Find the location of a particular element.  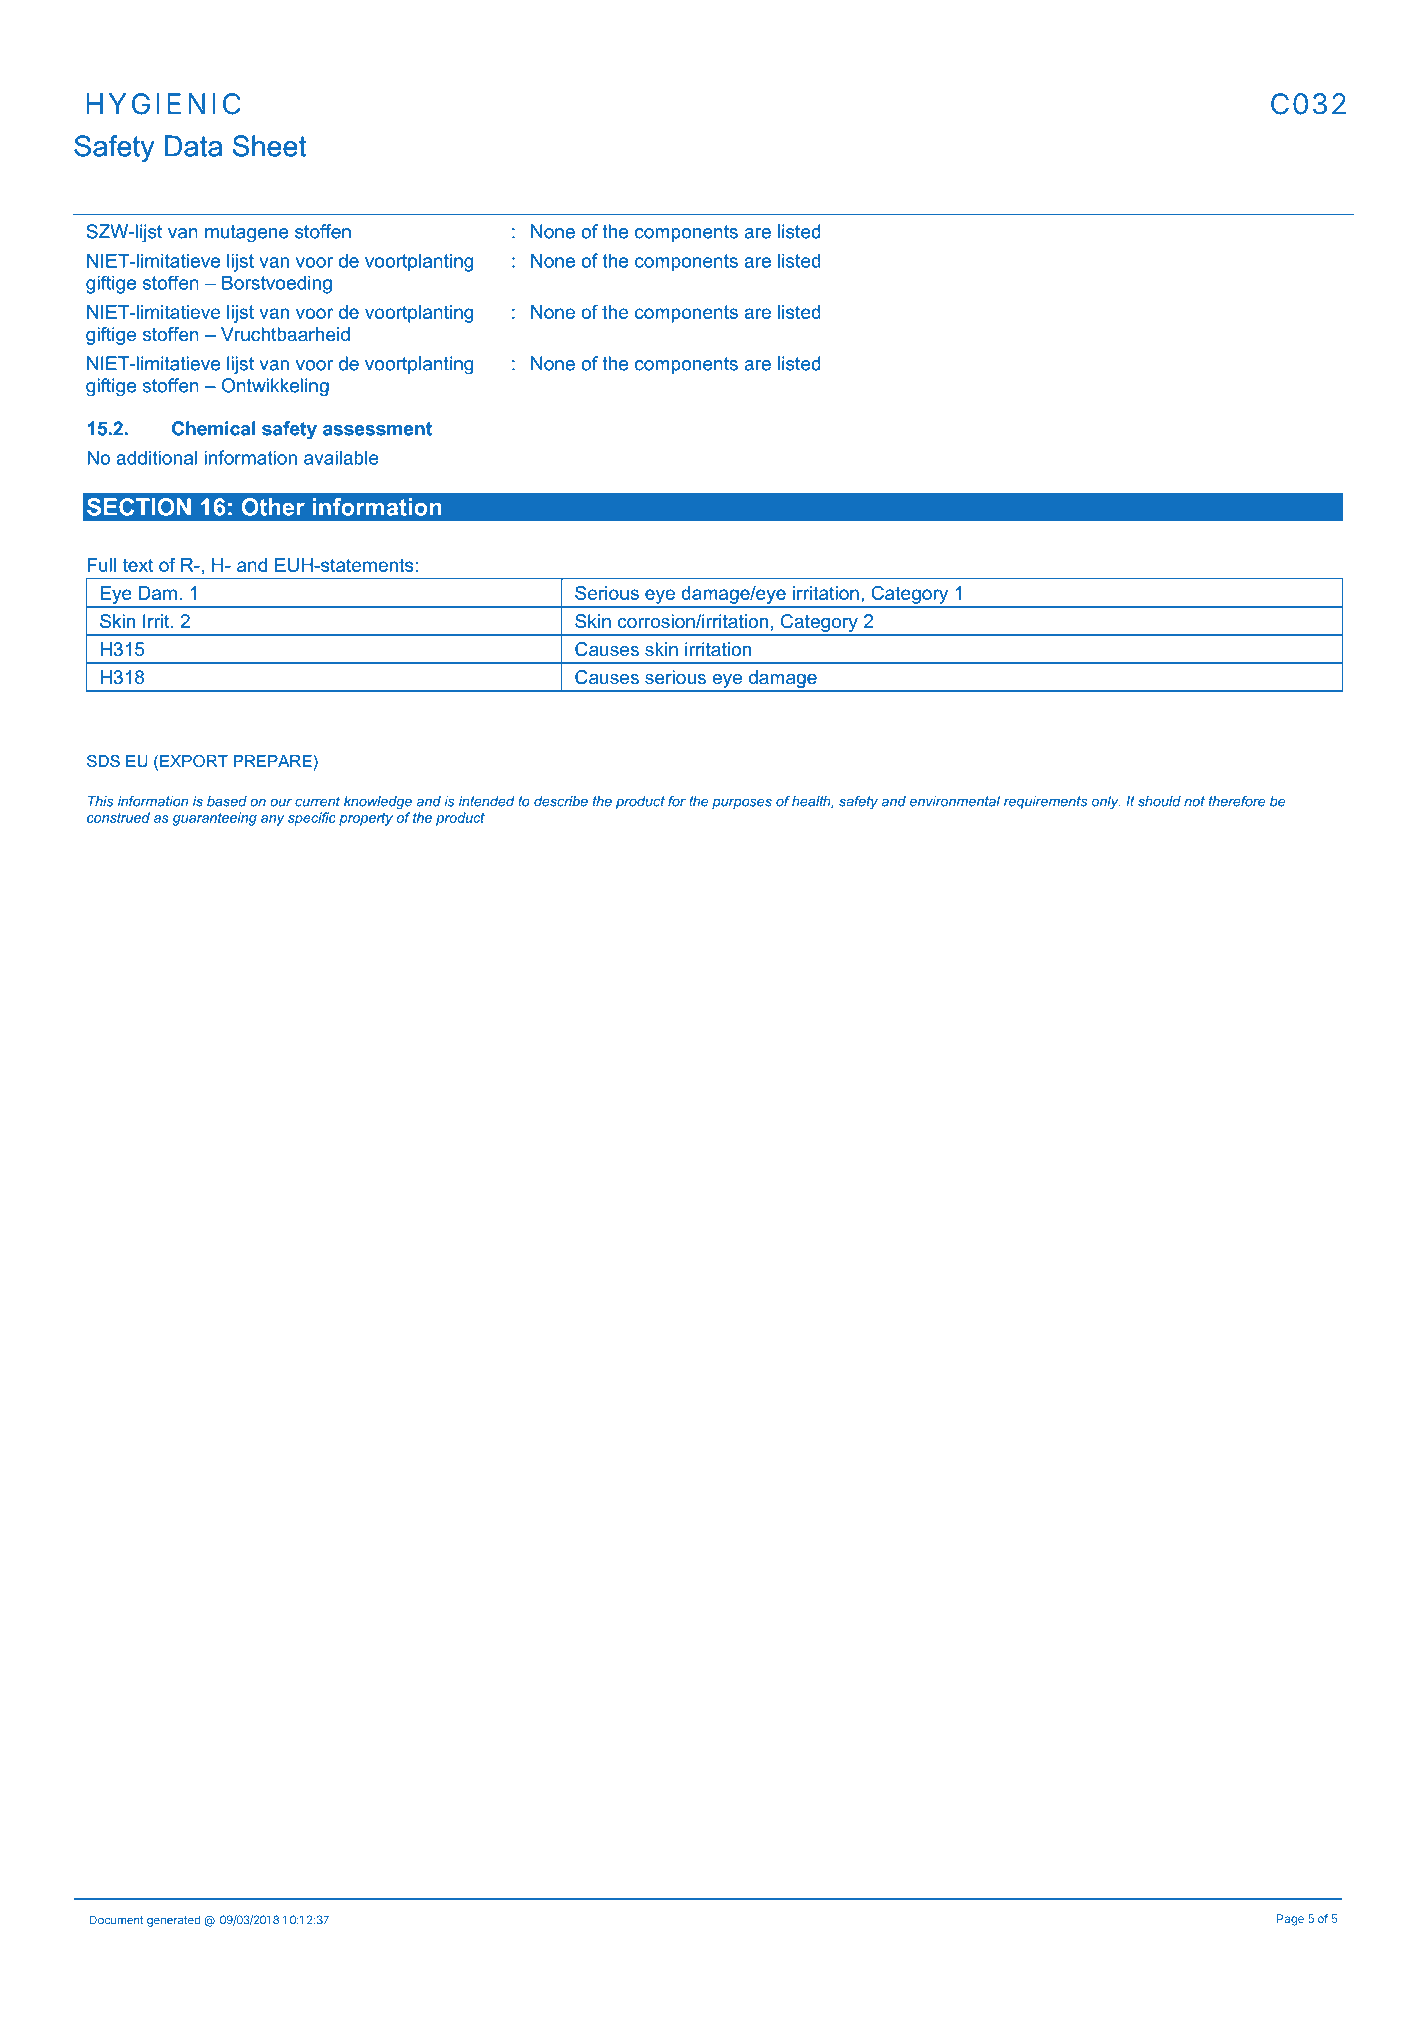

generated is located at coordinates (174, 1921).
